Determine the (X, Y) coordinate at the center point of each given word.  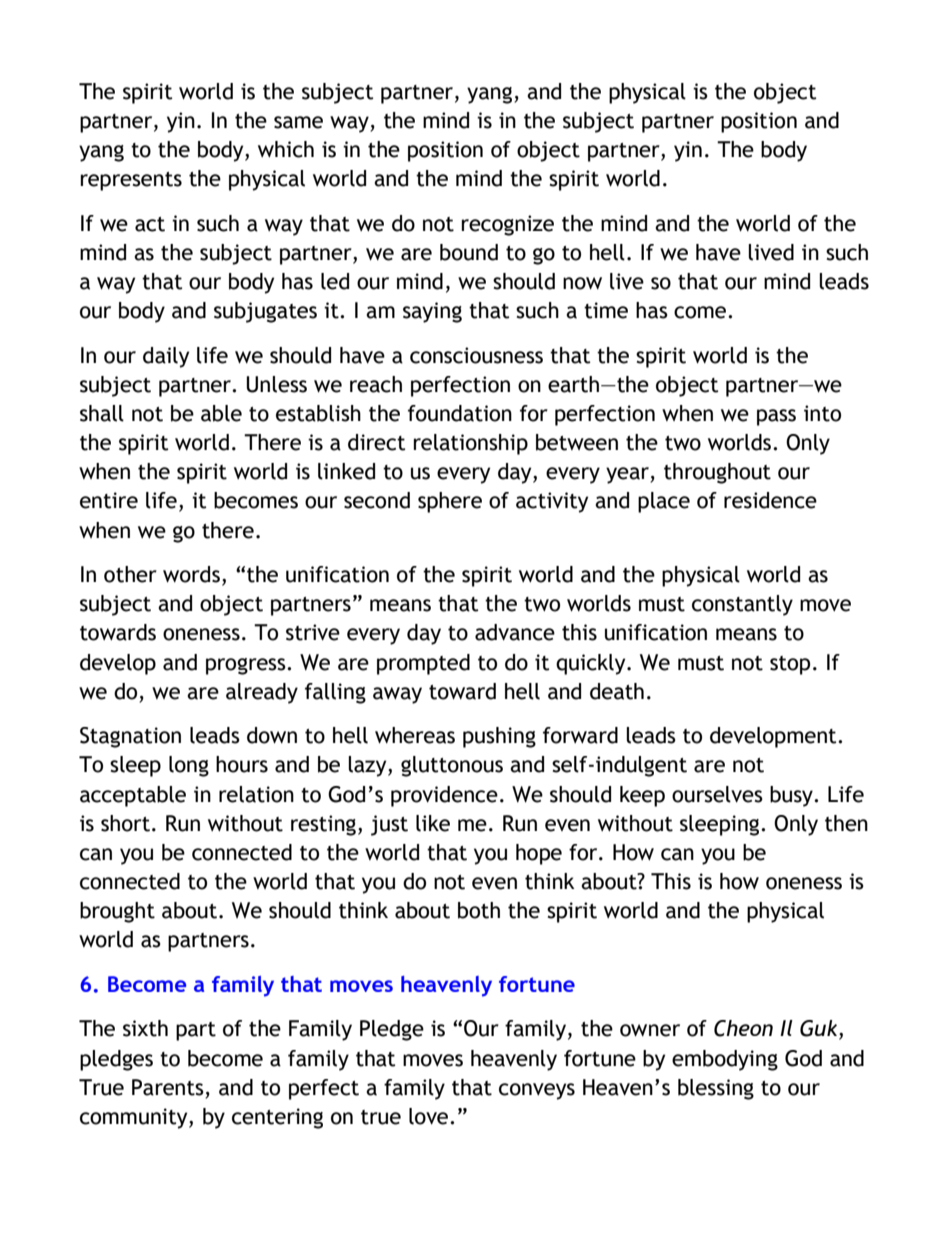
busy (792, 796)
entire (109, 500)
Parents (168, 1087)
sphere (450, 502)
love (430, 1116)
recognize (507, 225)
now (582, 283)
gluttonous (452, 766)
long (189, 766)
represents (131, 181)
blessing (716, 1089)
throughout (717, 473)
